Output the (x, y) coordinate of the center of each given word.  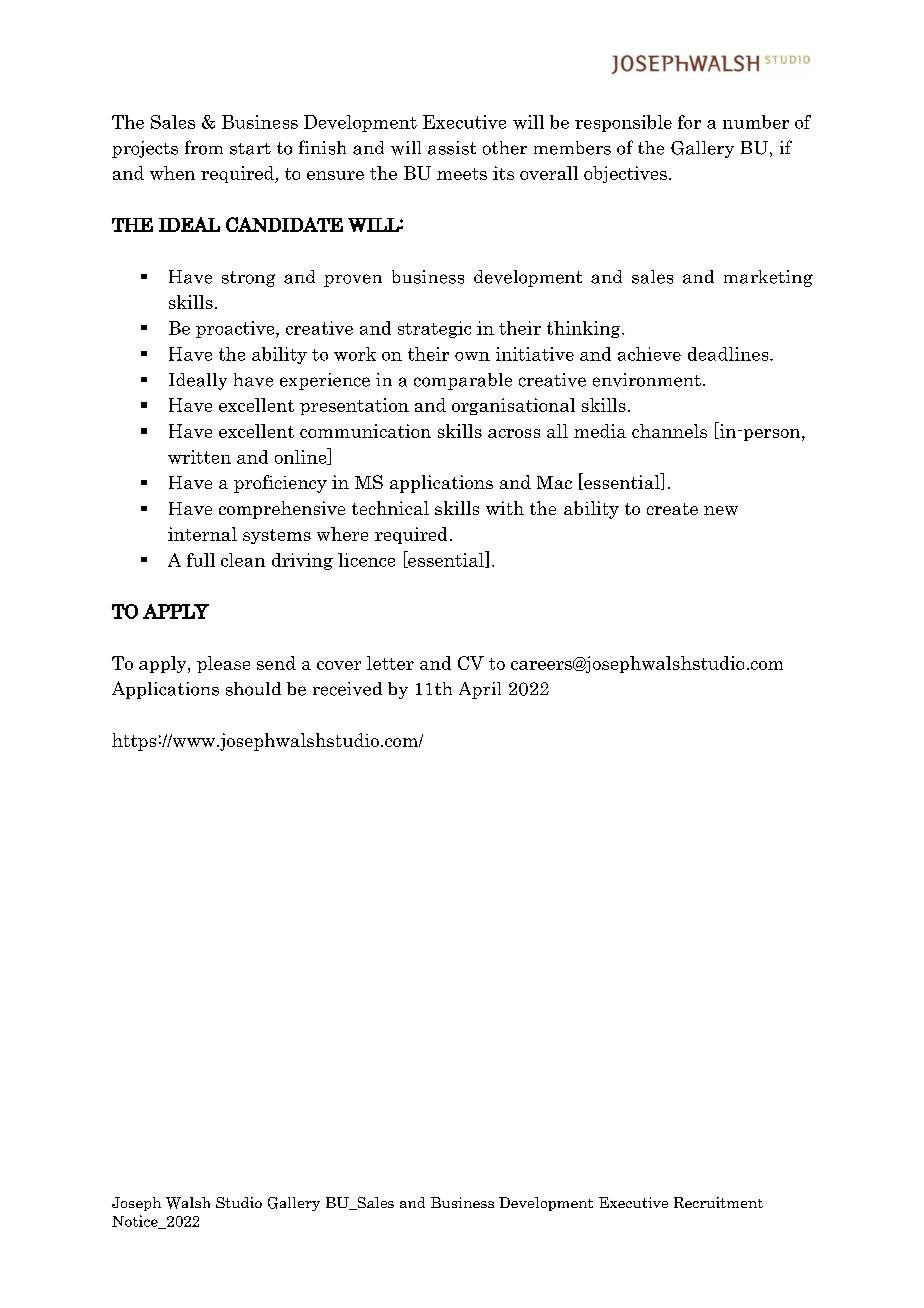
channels (669, 431)
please (223, 664)
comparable (463, 381)
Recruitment (718, 1202)
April (480, 690)
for (689, 122)
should (253, 689)
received (347, 689)
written (199, 457)
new (721, 510)
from (204, 147)
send (276, 663)
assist (452, 148)
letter (390, 663)
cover (339, 665)
